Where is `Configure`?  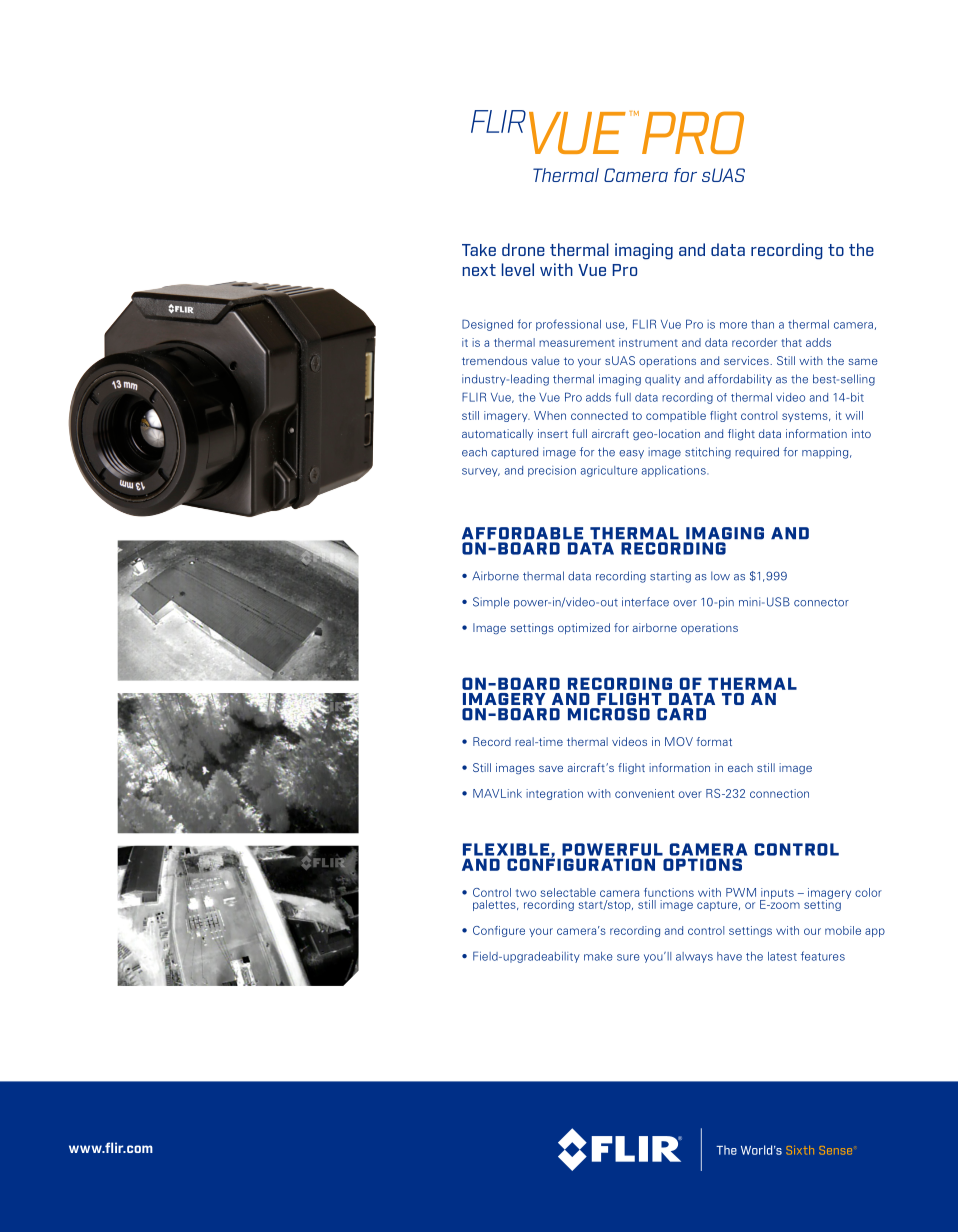
Configure is located at coordinates (499, 931).
